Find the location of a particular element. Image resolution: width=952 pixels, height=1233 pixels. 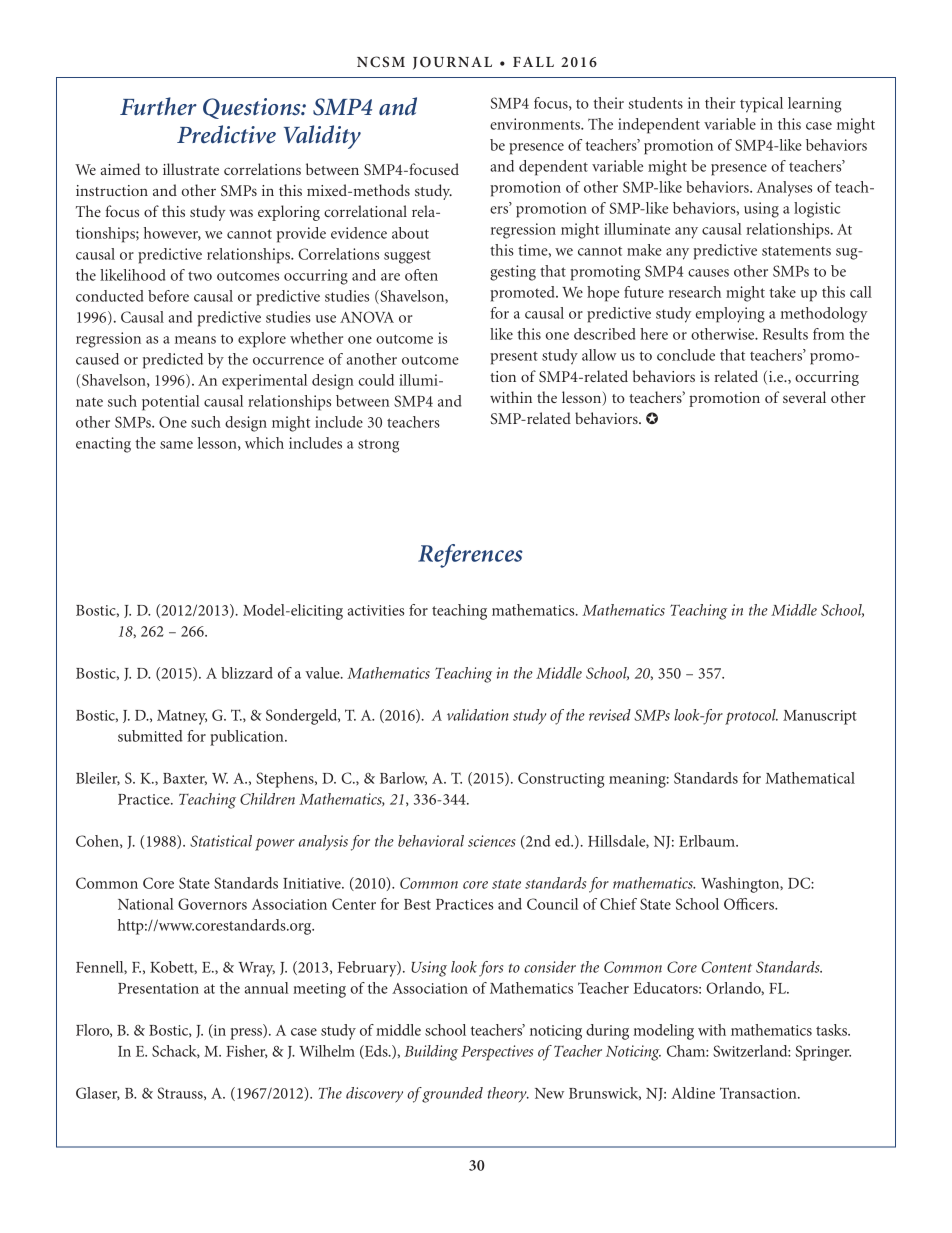

protocol is located at coordinates (751, 717).
